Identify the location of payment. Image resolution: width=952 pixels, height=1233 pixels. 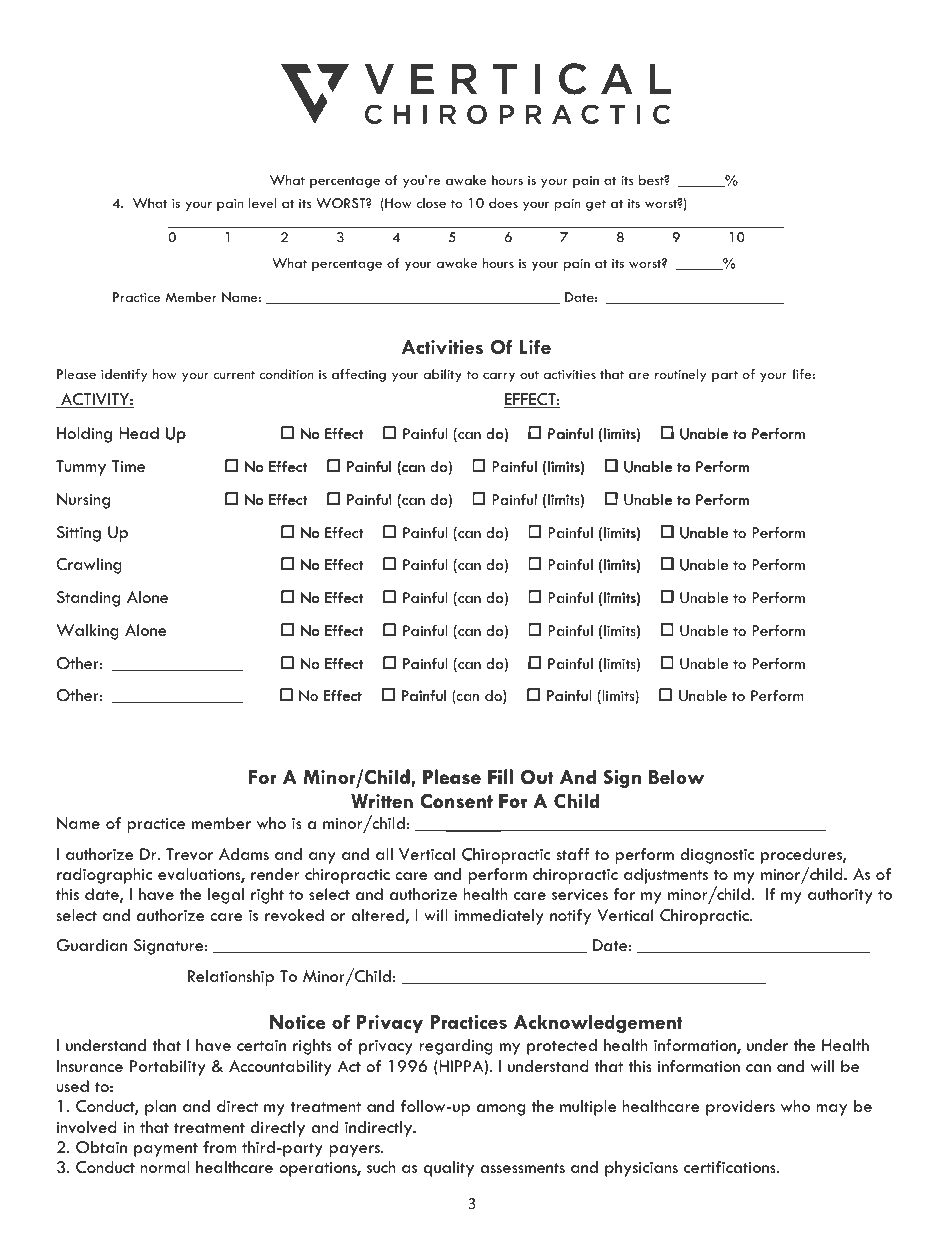
(166, 1150).
